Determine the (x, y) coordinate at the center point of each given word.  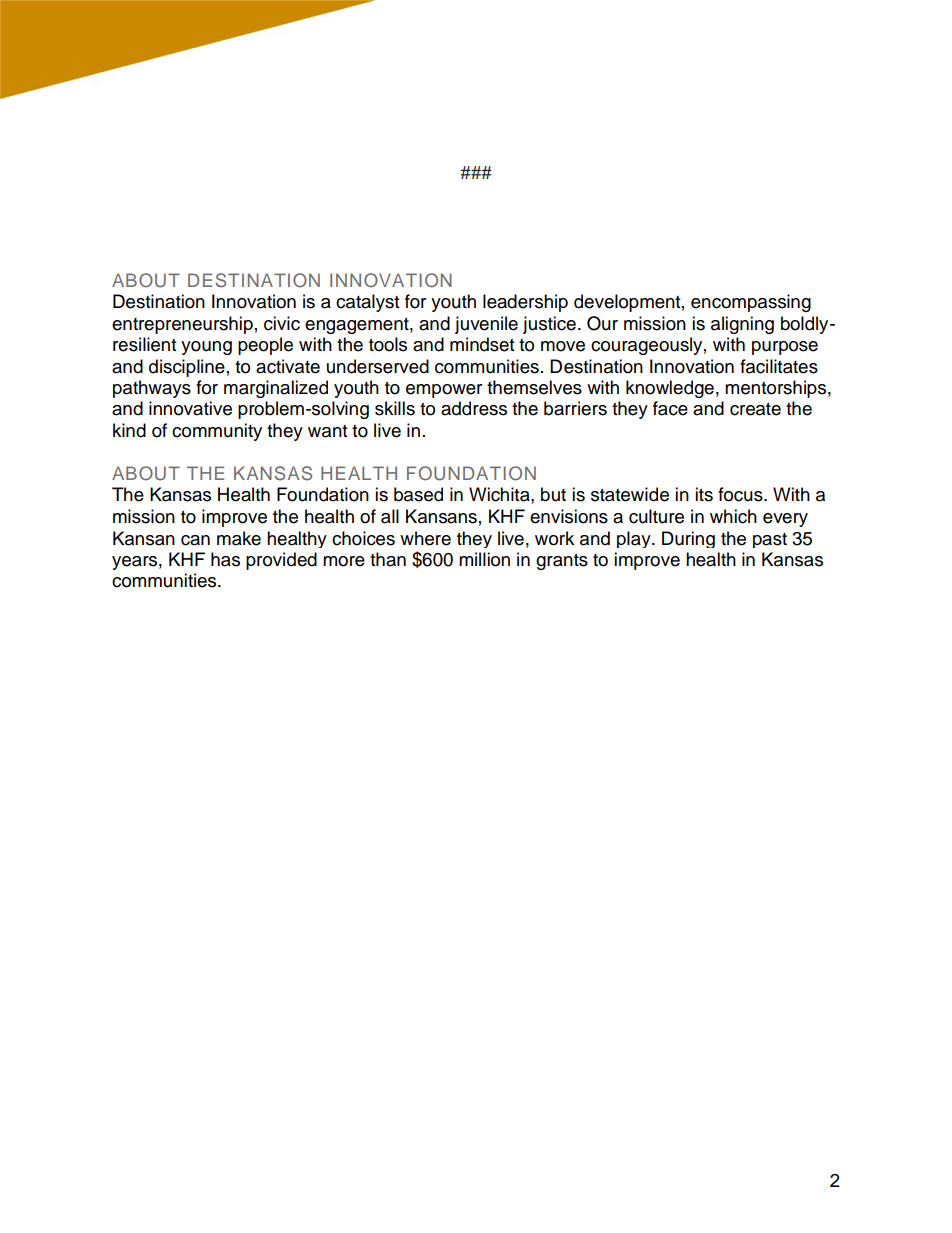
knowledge (670, 389)
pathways (152, 389)
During (688, 539)
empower (444, 391)
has (225, 559)
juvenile (486, 325)
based (418, 494)
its (704, 494)
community (217, 432)
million (484, 559)
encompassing (751, 303)
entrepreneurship (182, 325)
